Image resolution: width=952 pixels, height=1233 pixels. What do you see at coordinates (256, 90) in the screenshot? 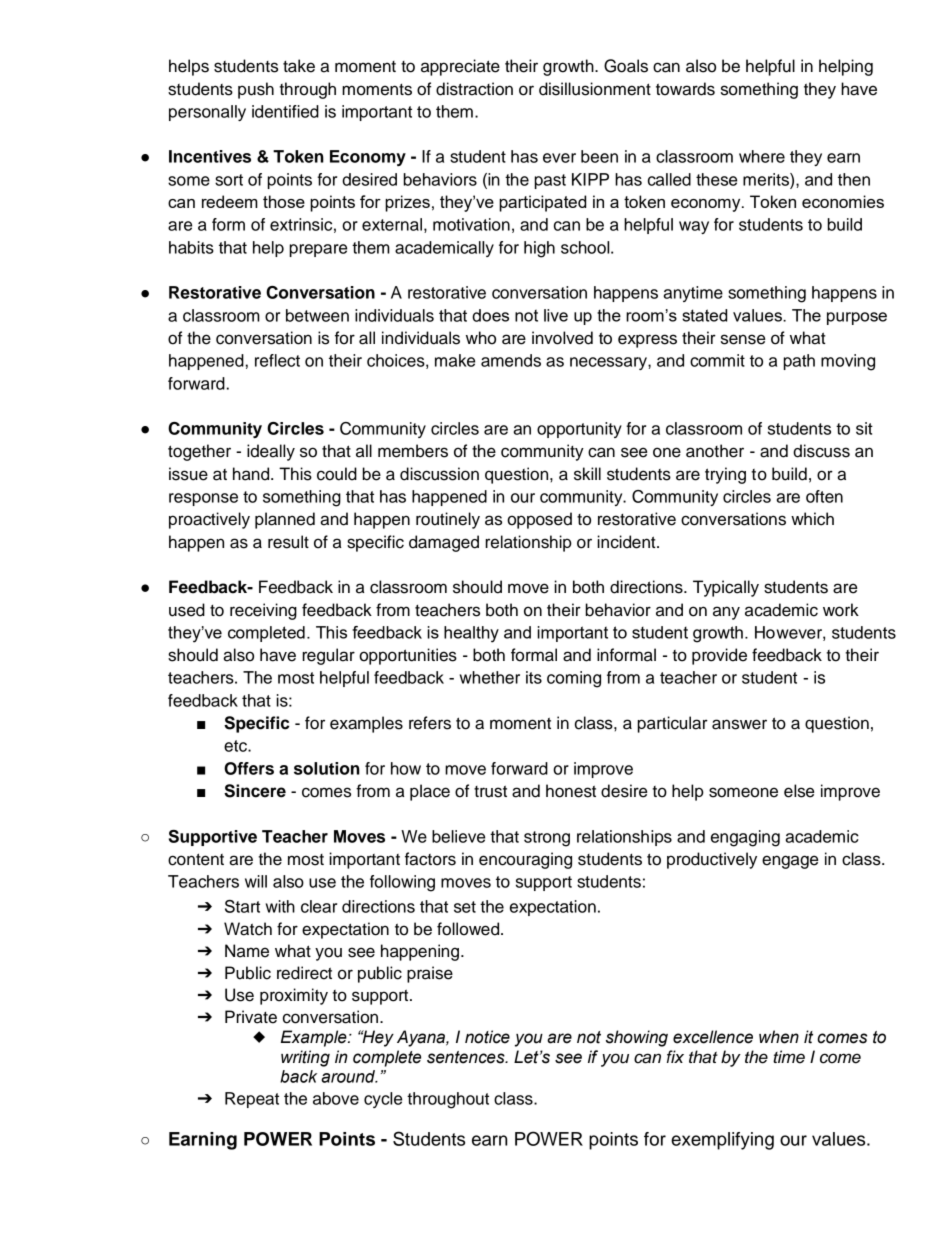
I see `push` at bounding box center [256, 90].
